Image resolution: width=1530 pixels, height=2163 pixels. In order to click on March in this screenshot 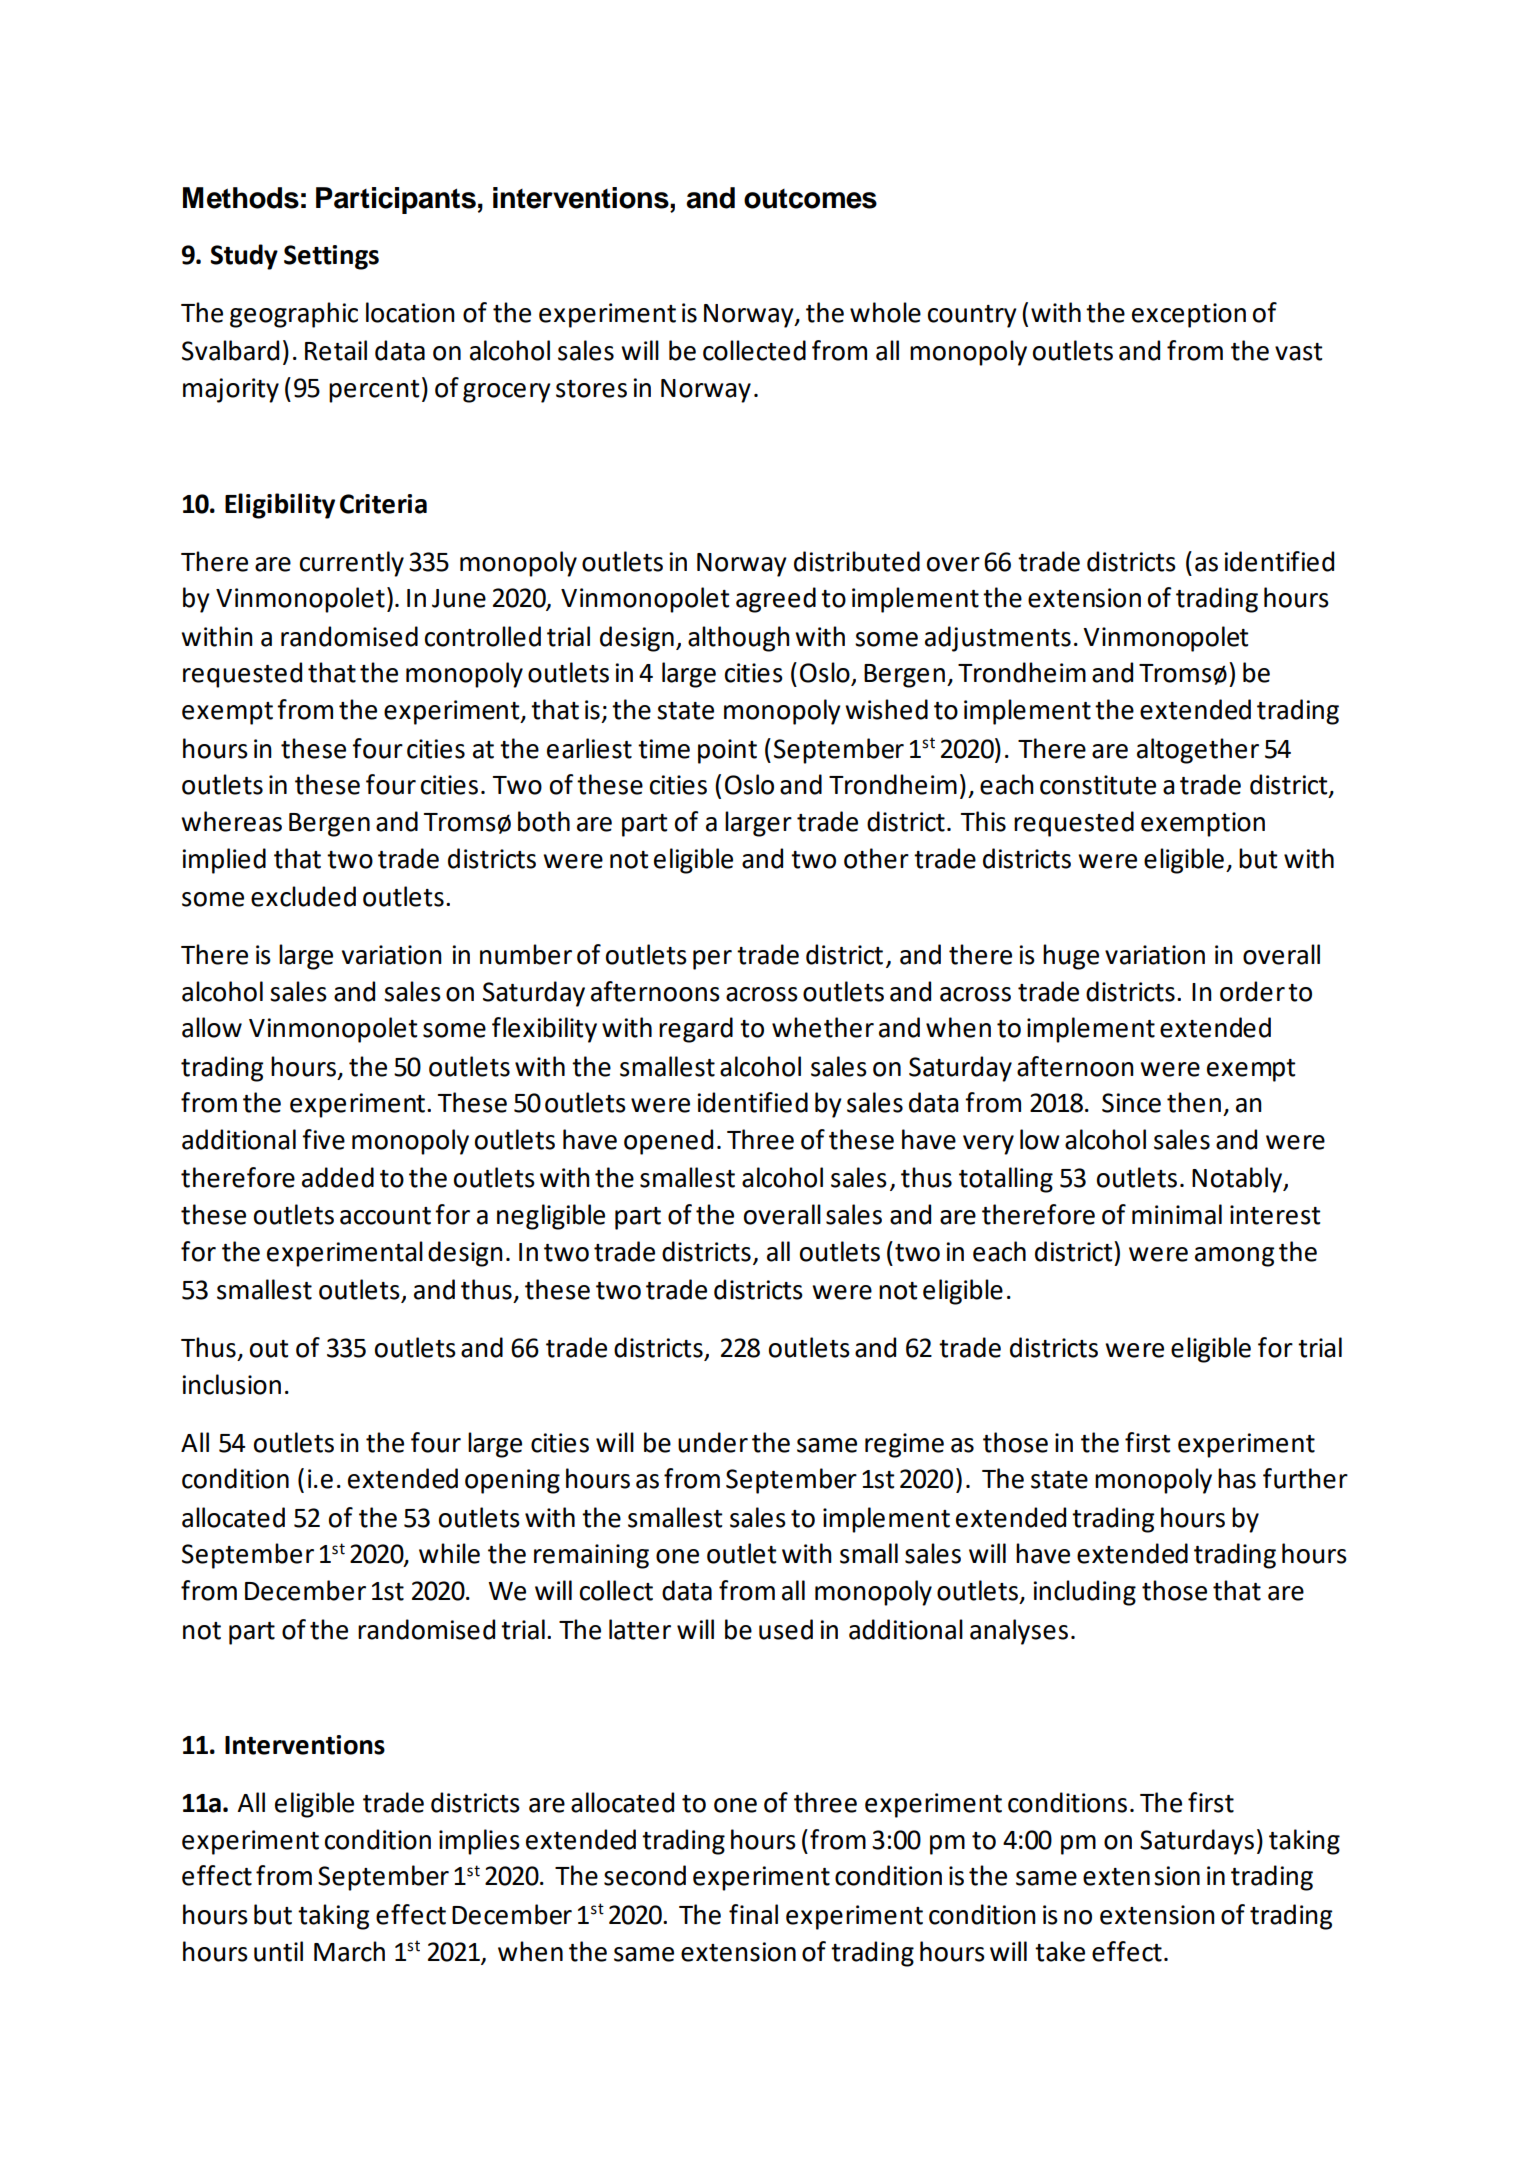, I will do `click(349, 1951)`.
